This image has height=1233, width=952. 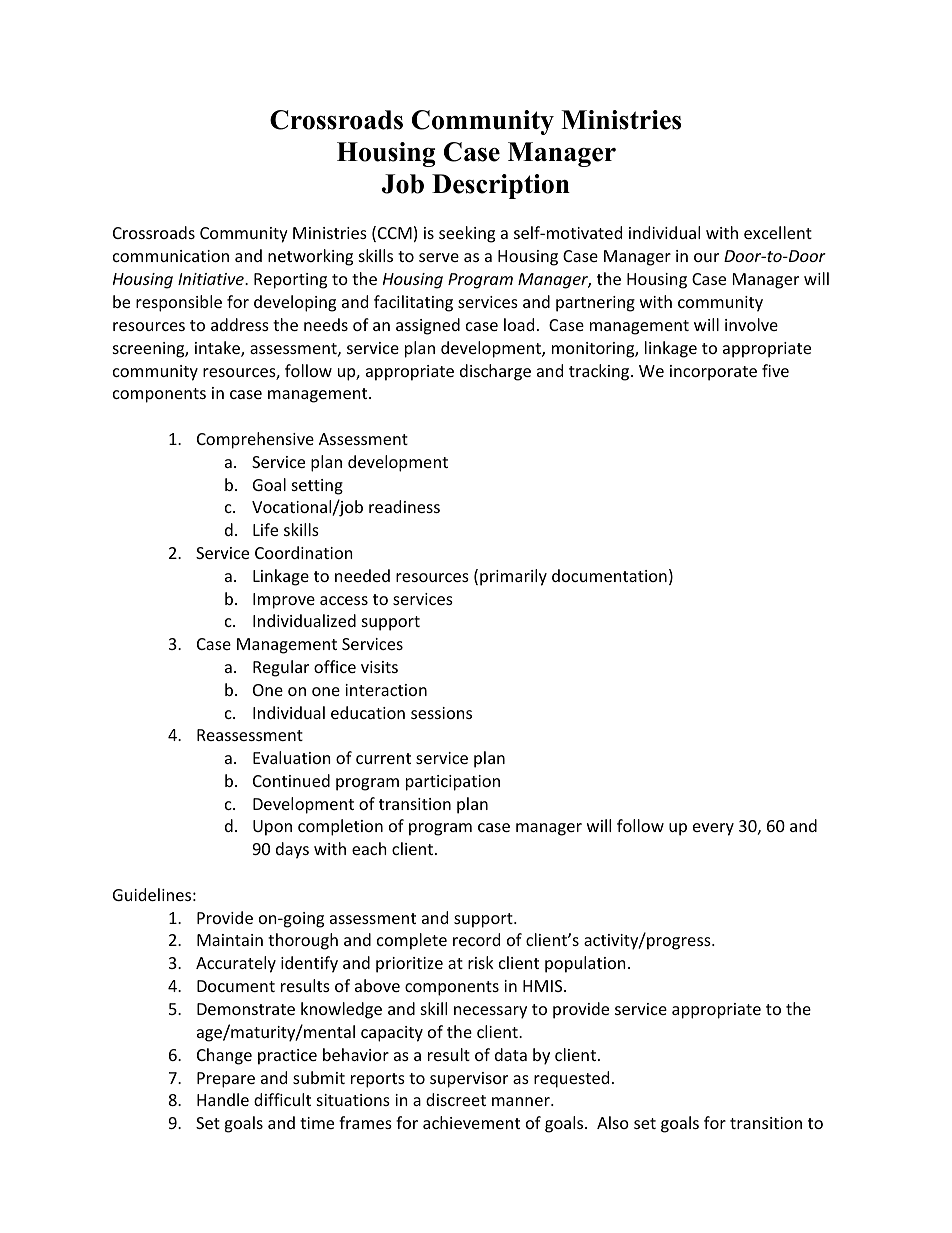 I want to click on Evaluation, so click(x=292, y=757).
